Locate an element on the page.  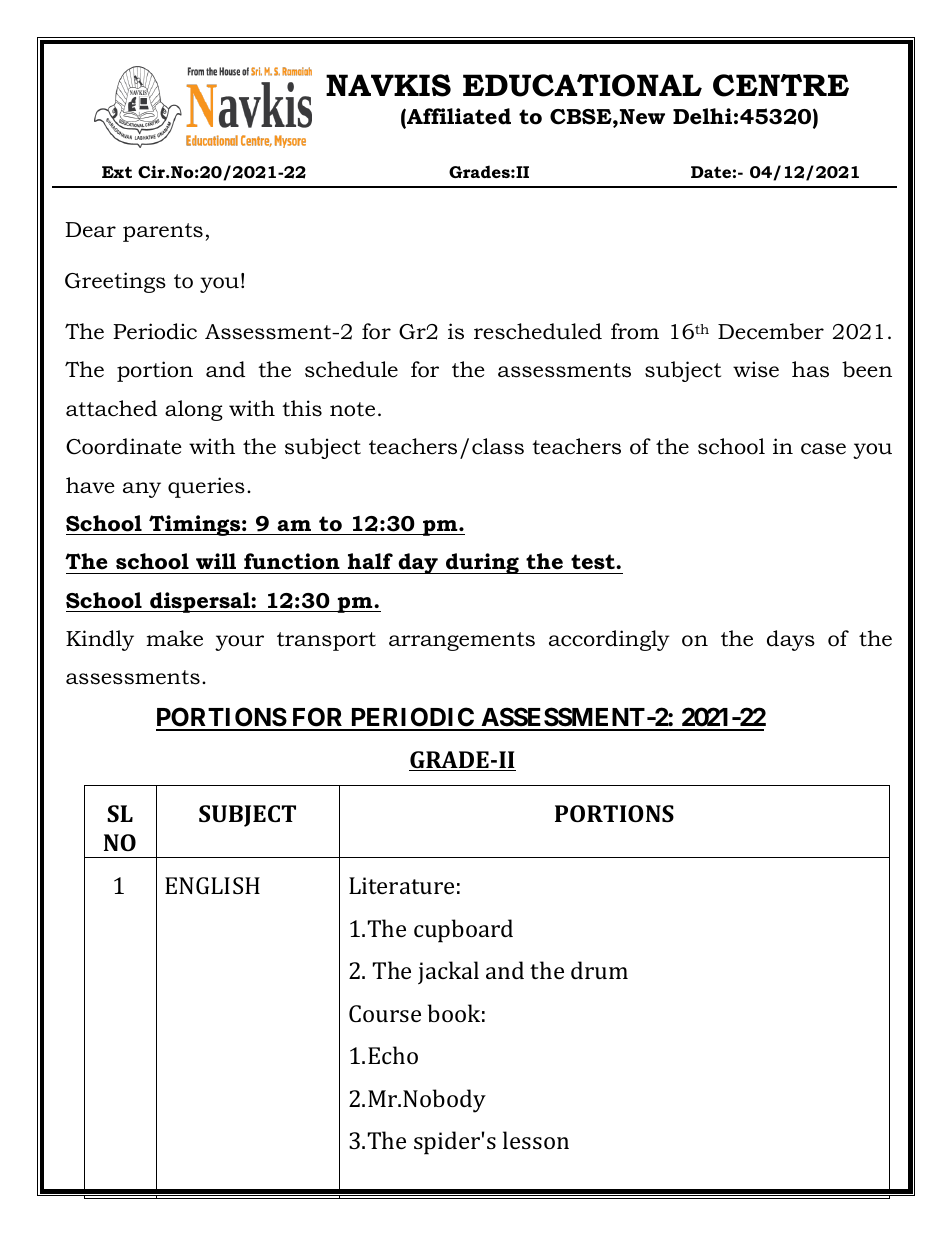
arrangements is located at coordinates (462, 641).
